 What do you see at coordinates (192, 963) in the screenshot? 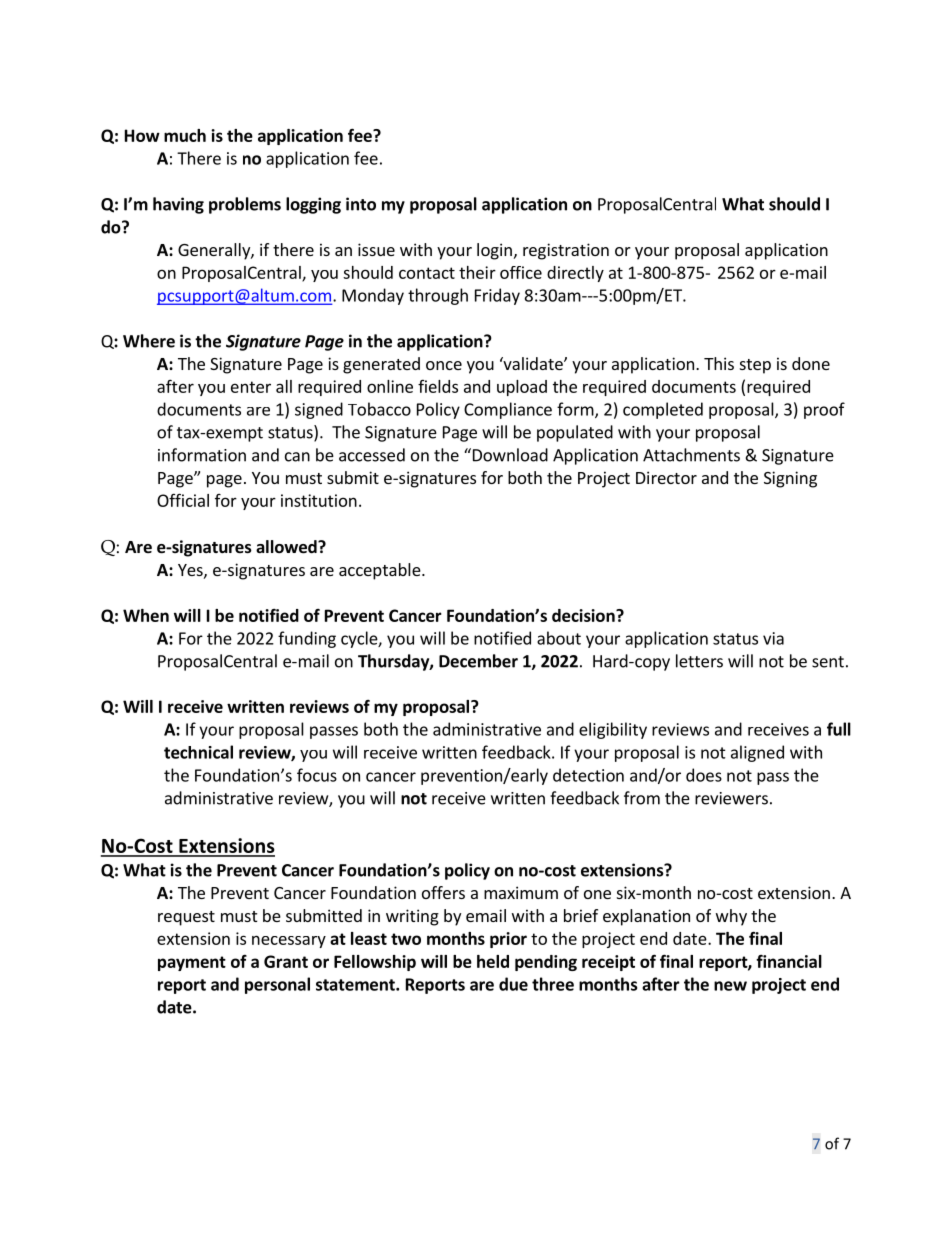
I see `payment` at bounding box center [192, 963].
